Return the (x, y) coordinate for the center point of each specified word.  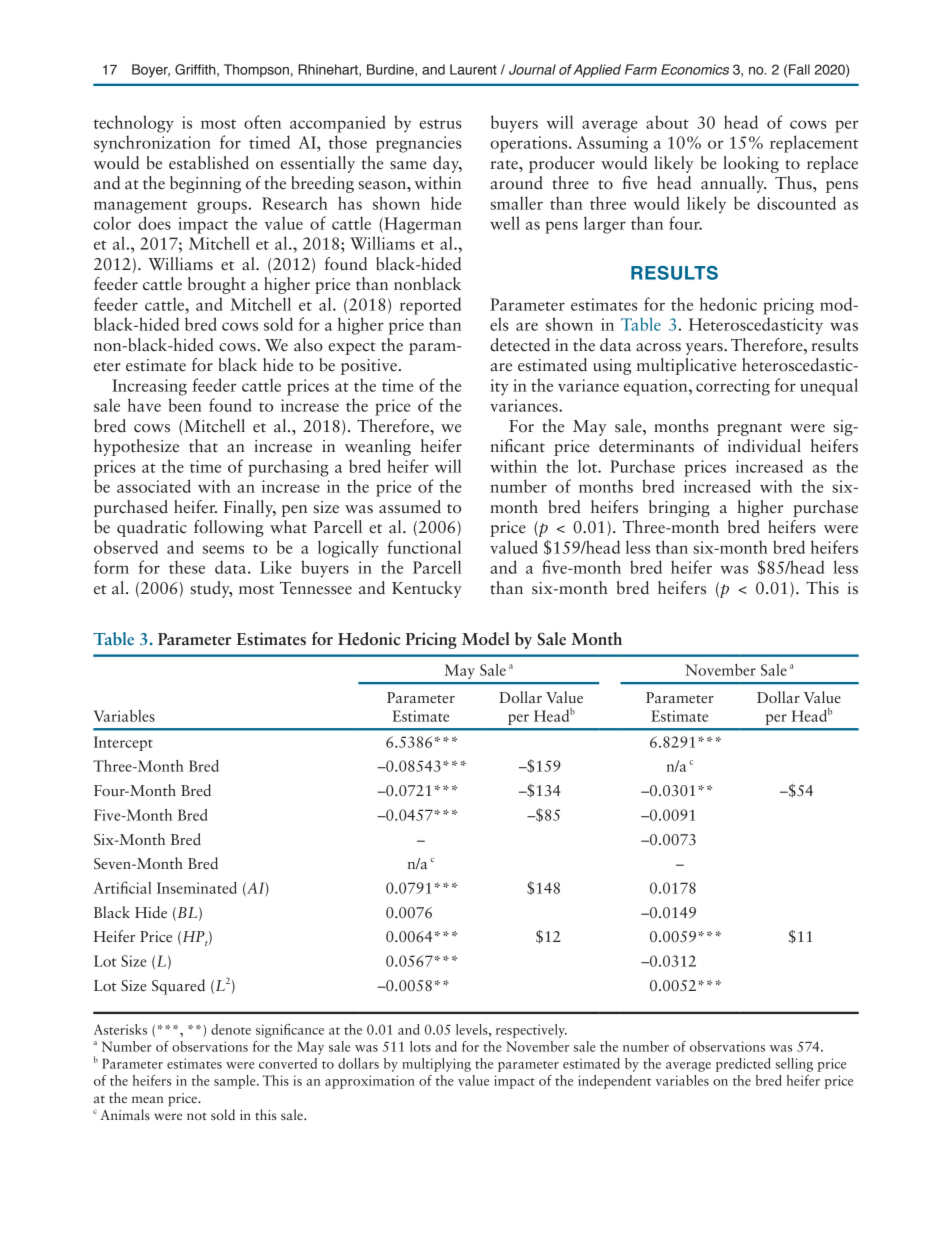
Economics (695, 69)
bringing (679, 508)
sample (236, 1082)
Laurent (473, 69)
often (262, 122)
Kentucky (427, 589)
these (187, 567)
